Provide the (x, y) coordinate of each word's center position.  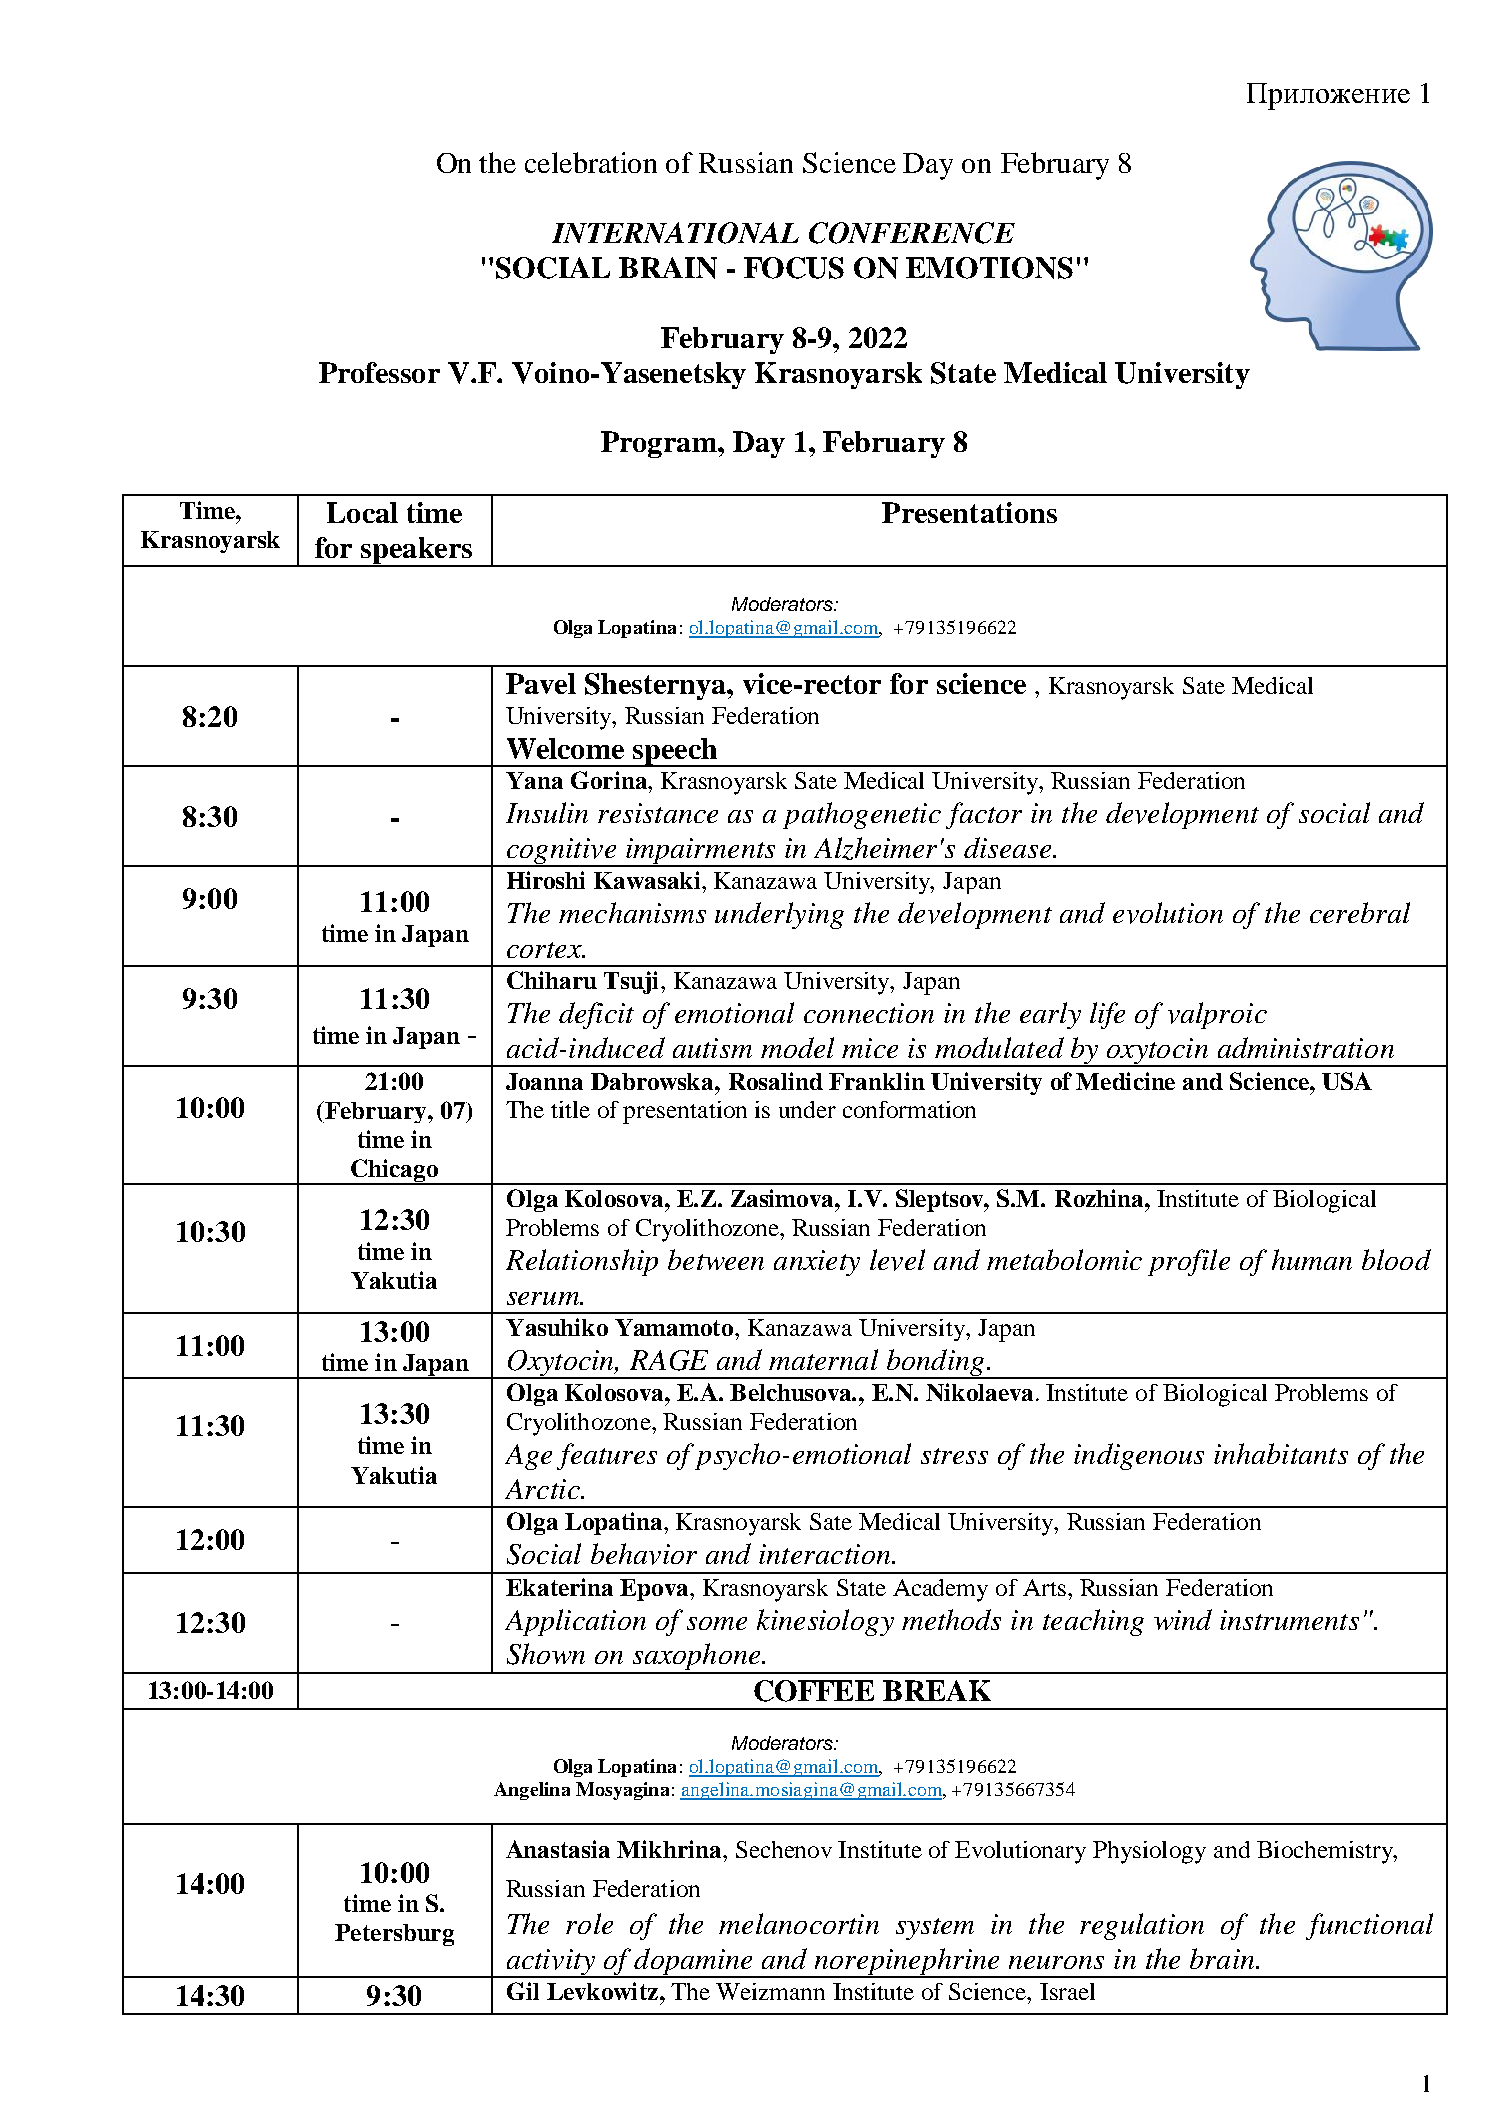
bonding (935, 1364)
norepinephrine (907, 1963)
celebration (591, 162)
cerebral (1360, 912)
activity (550, 1963)
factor (984, 815)
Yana (534, 780)
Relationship (582, 1262)
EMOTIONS (989, 268)
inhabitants (1281, 1453)
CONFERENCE (912, 233)
